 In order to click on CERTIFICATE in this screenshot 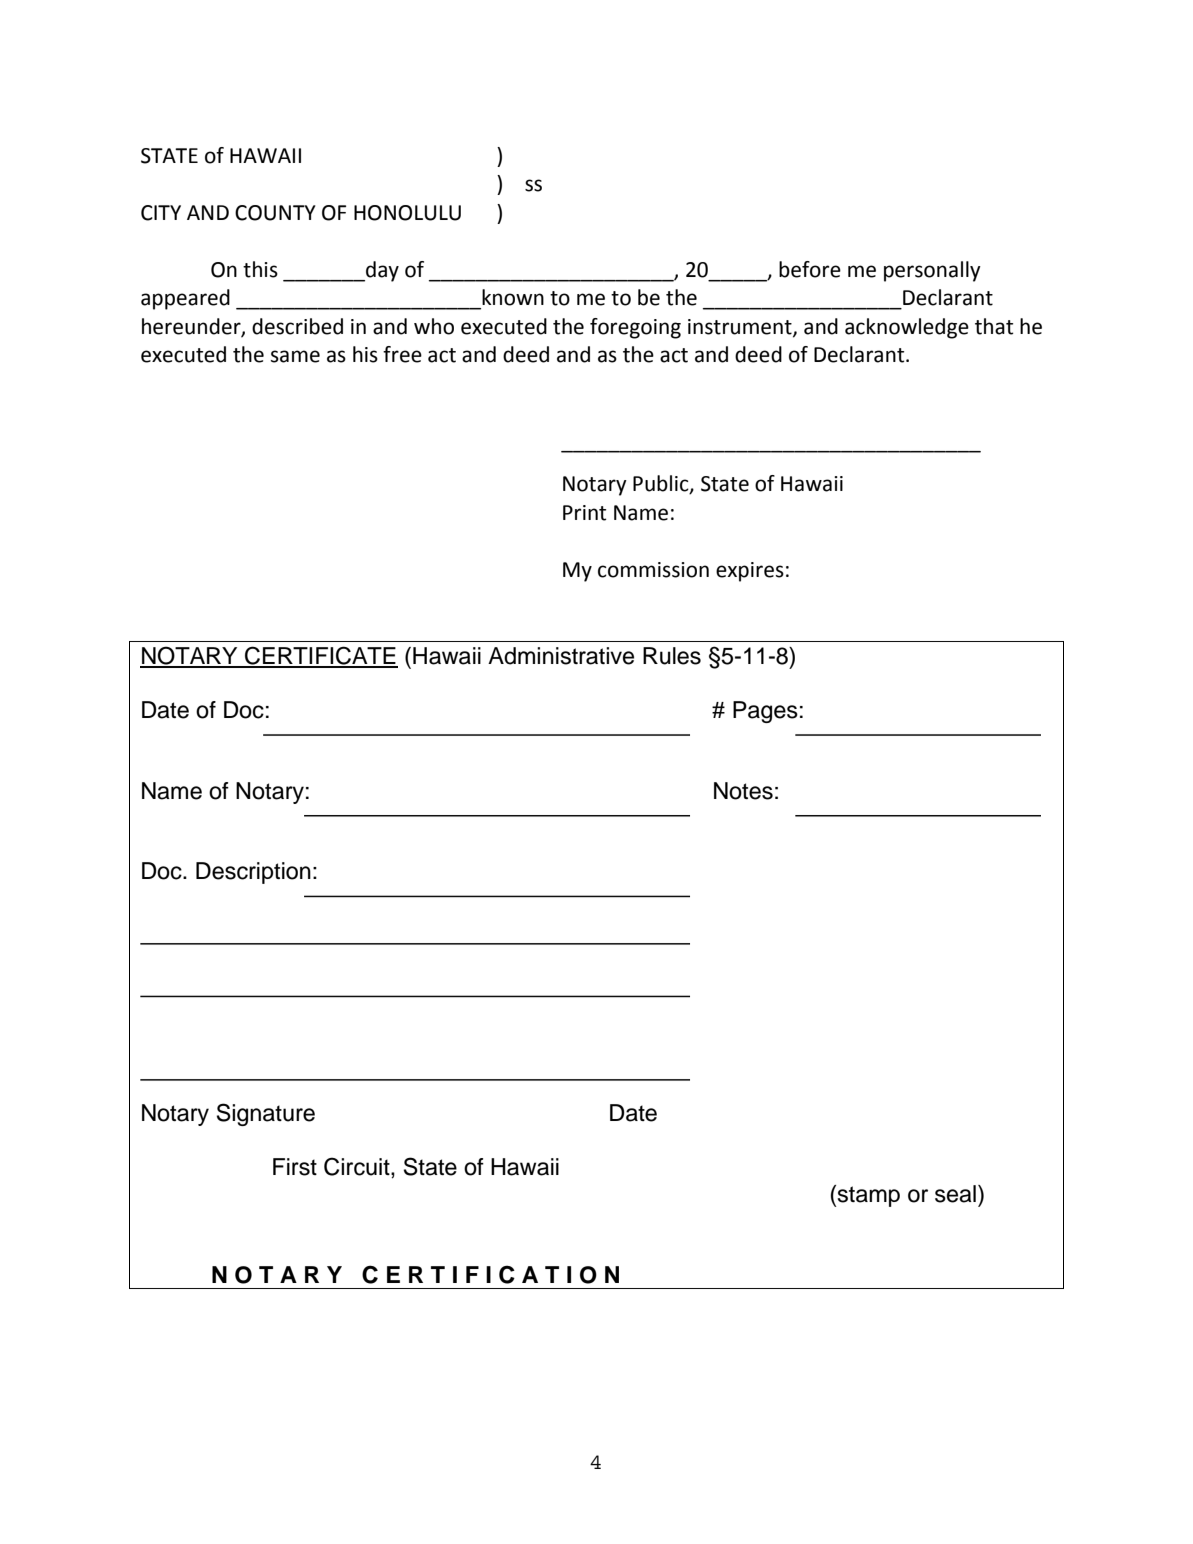, I will do `click(320, 656)`.
